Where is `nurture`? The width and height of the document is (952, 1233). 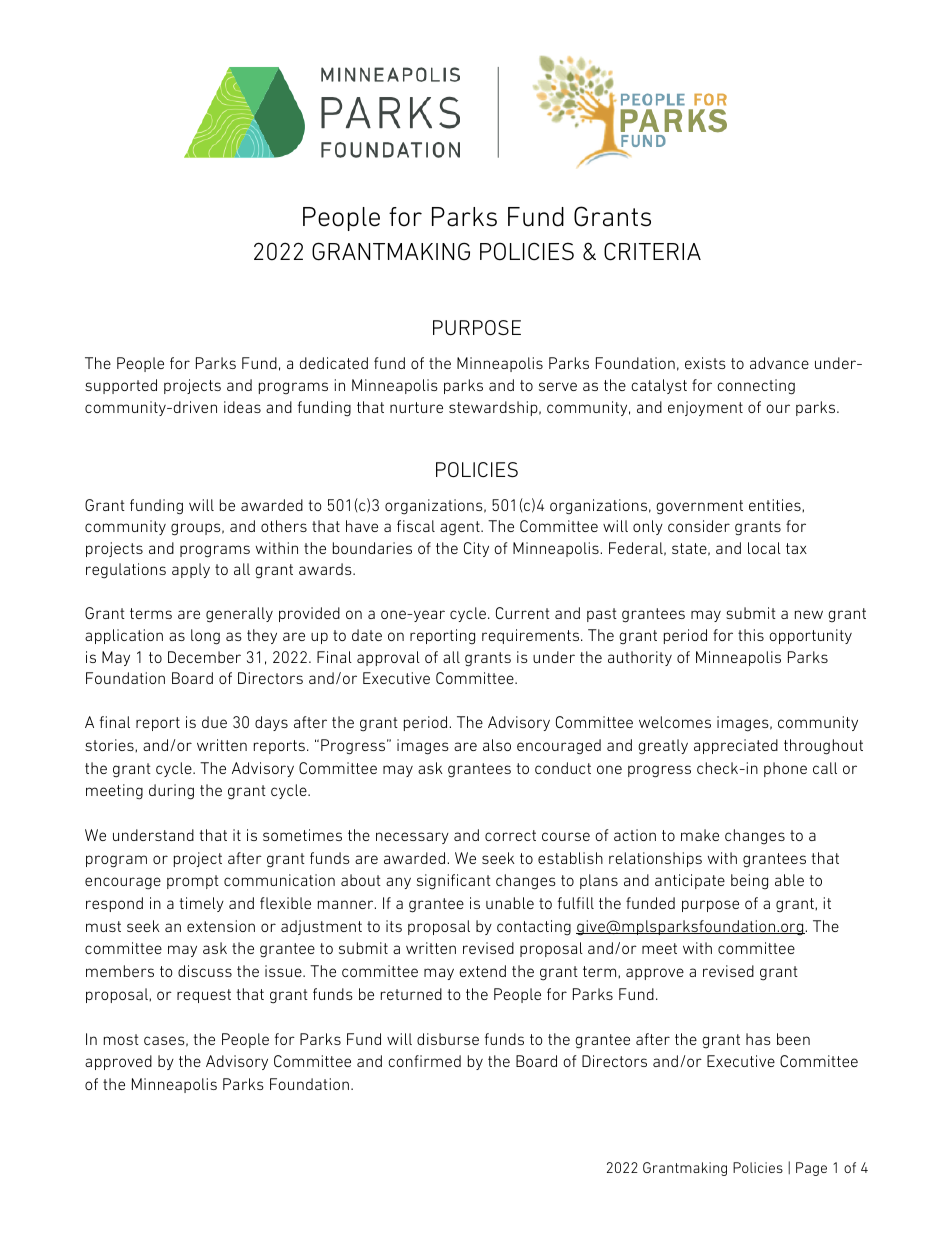
nurture is located at coordinates (416, 407).
